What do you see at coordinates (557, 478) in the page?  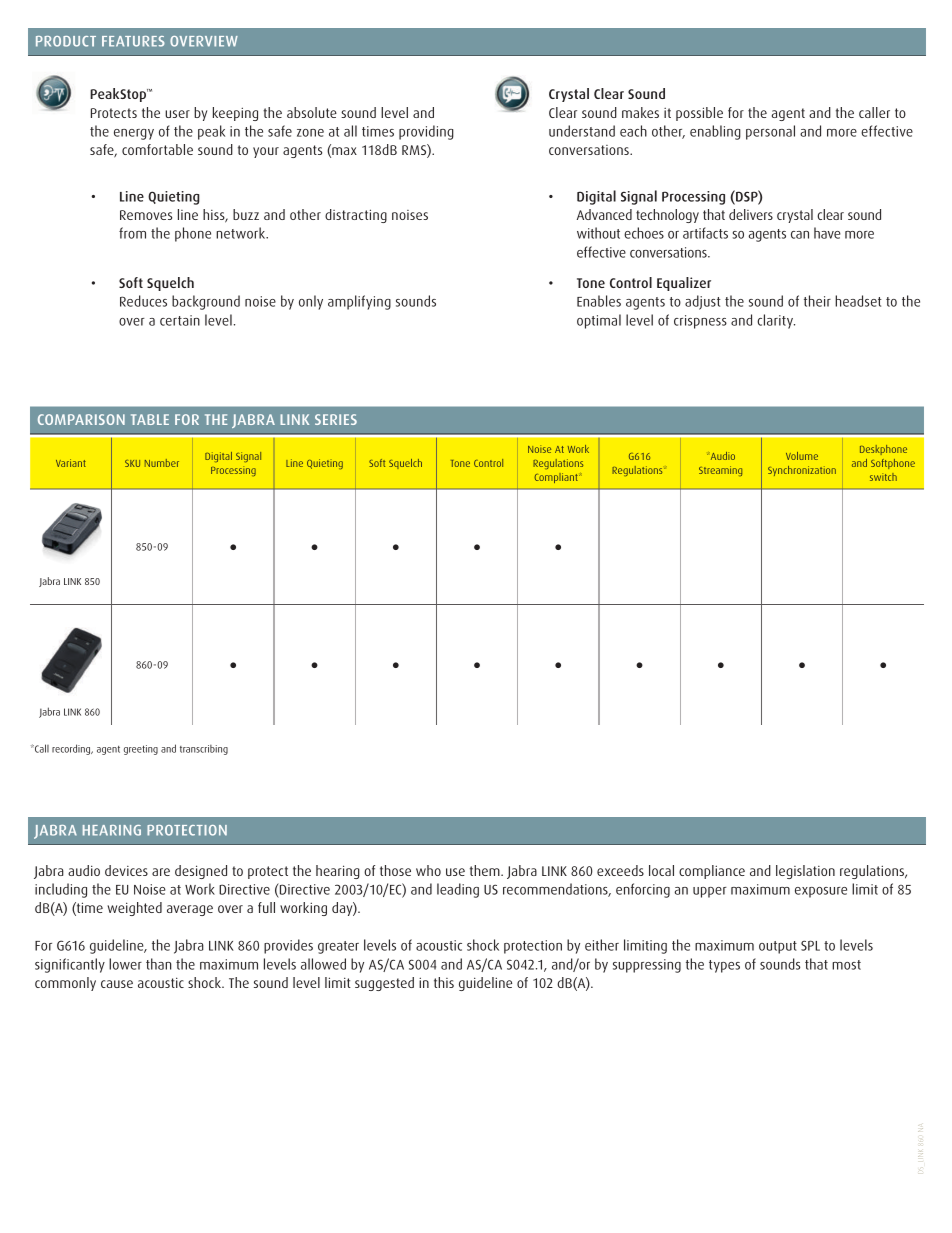 I see `Compliant` at bounding box center [557, 478].
